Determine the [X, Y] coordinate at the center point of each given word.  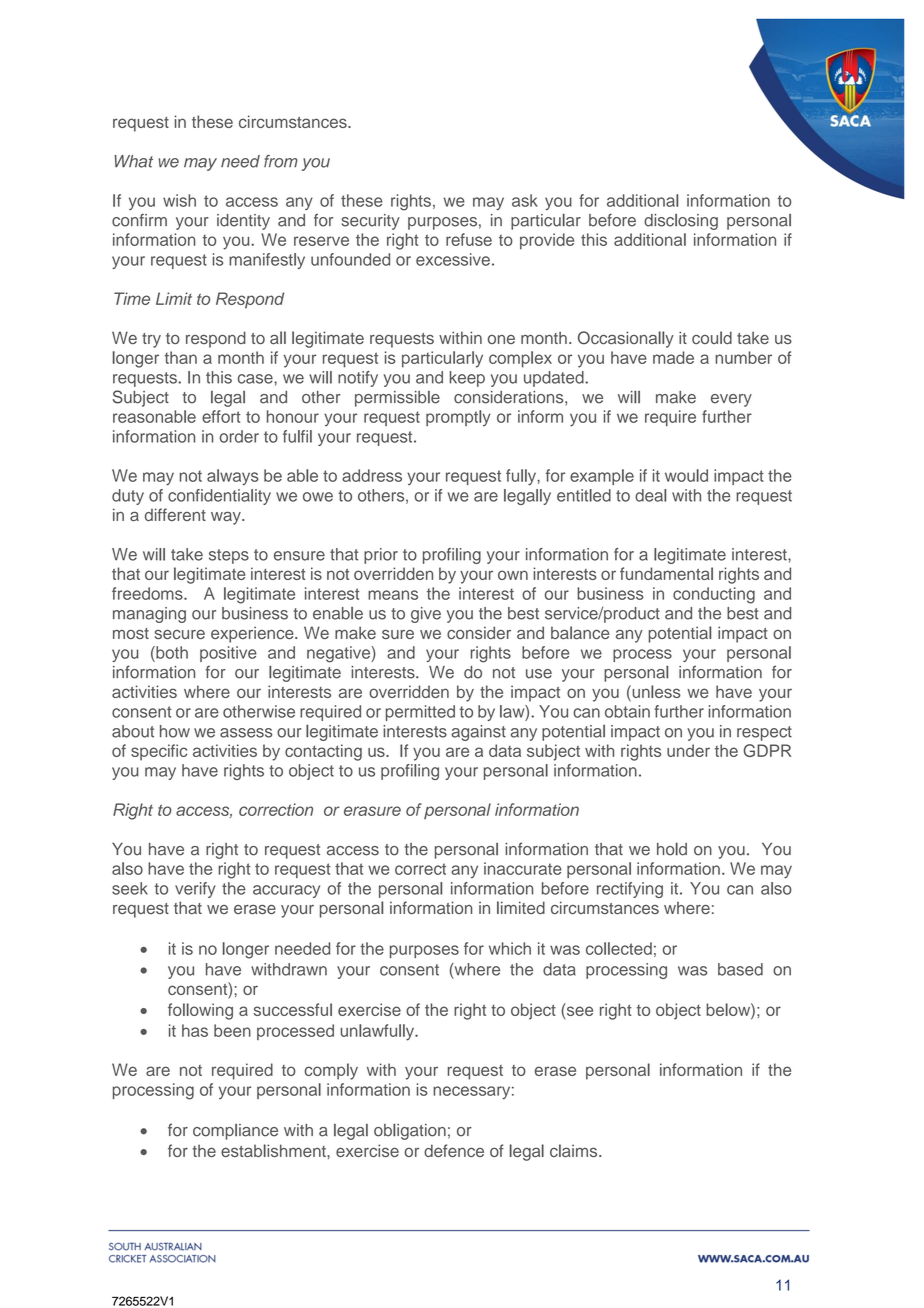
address [372, 475]
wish [179, 200]
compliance [235, 1132]
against [478, 733]
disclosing [681, 222]
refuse [469, 239]
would [686, 475]
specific [159, 752]
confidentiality [219, 497]
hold [672, 849]
